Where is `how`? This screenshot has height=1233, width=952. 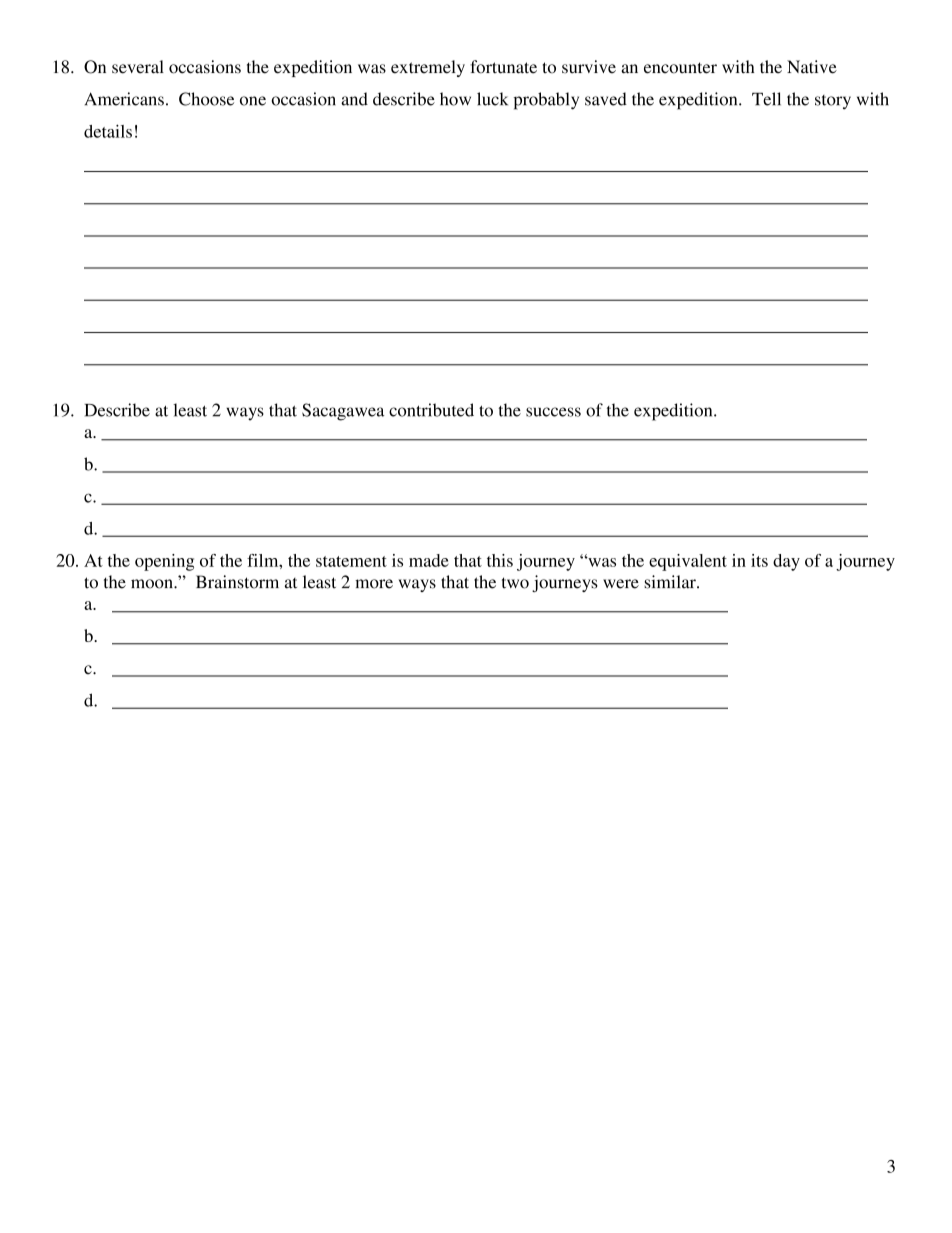 how is located at coordinates (455, 99).
